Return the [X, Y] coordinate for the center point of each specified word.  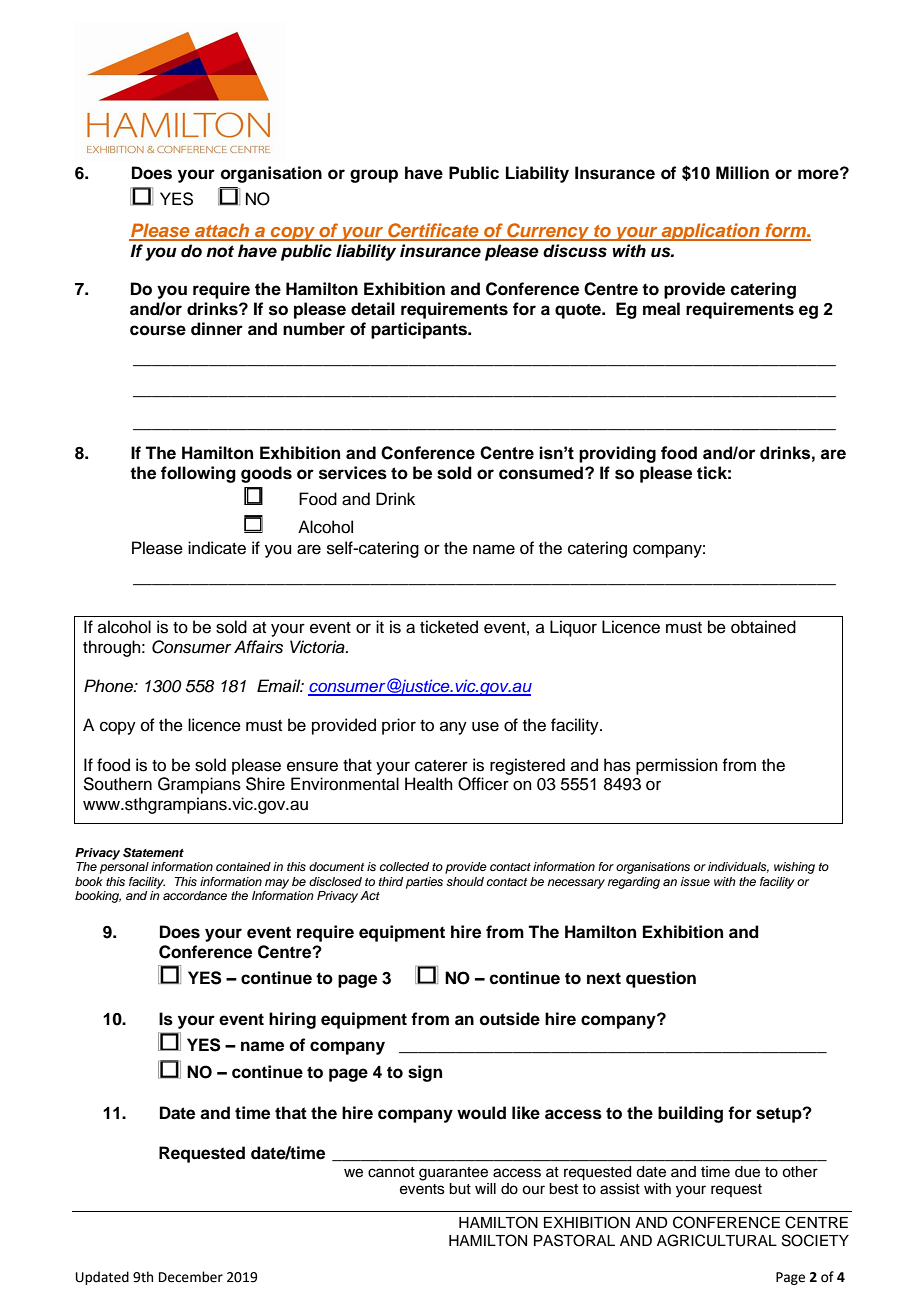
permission [677, 766]
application [710, 232]
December [191, 1277]
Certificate [433, 231]
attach [222, 231]
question [661, 979]
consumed [542, 473]
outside [510, 1019]
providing [617, 454]
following [198, 474]
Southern [117, 784]
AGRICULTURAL [717, 1240]
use [485, 726]
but [460, 1189]
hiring [292, 1020]
